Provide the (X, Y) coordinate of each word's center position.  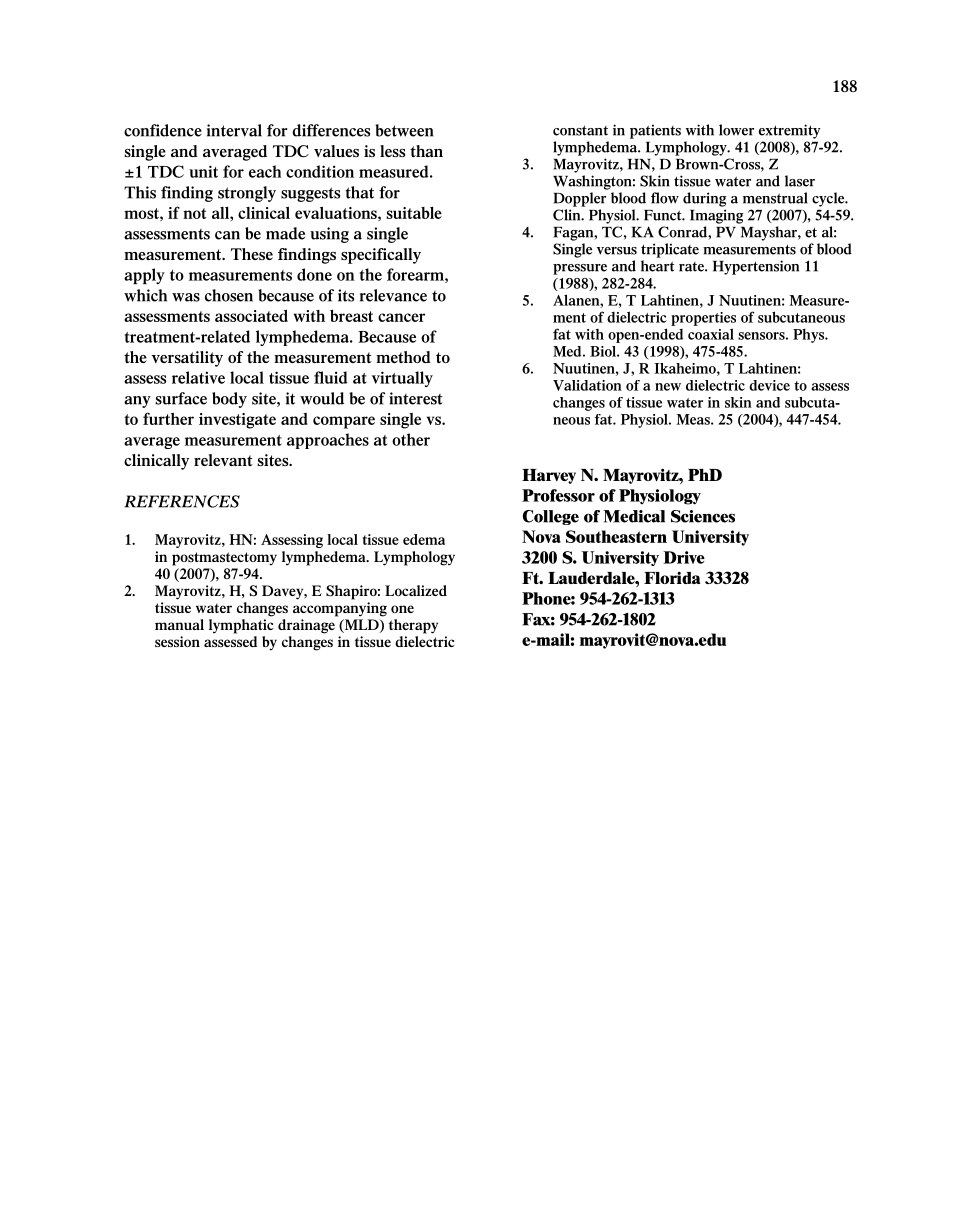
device (769, 385)
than (426, 151)
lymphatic (241, 626)
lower (736, 130)
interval (234, 130)
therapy (413, 626)
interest (416, 398)
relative (198, 377)
